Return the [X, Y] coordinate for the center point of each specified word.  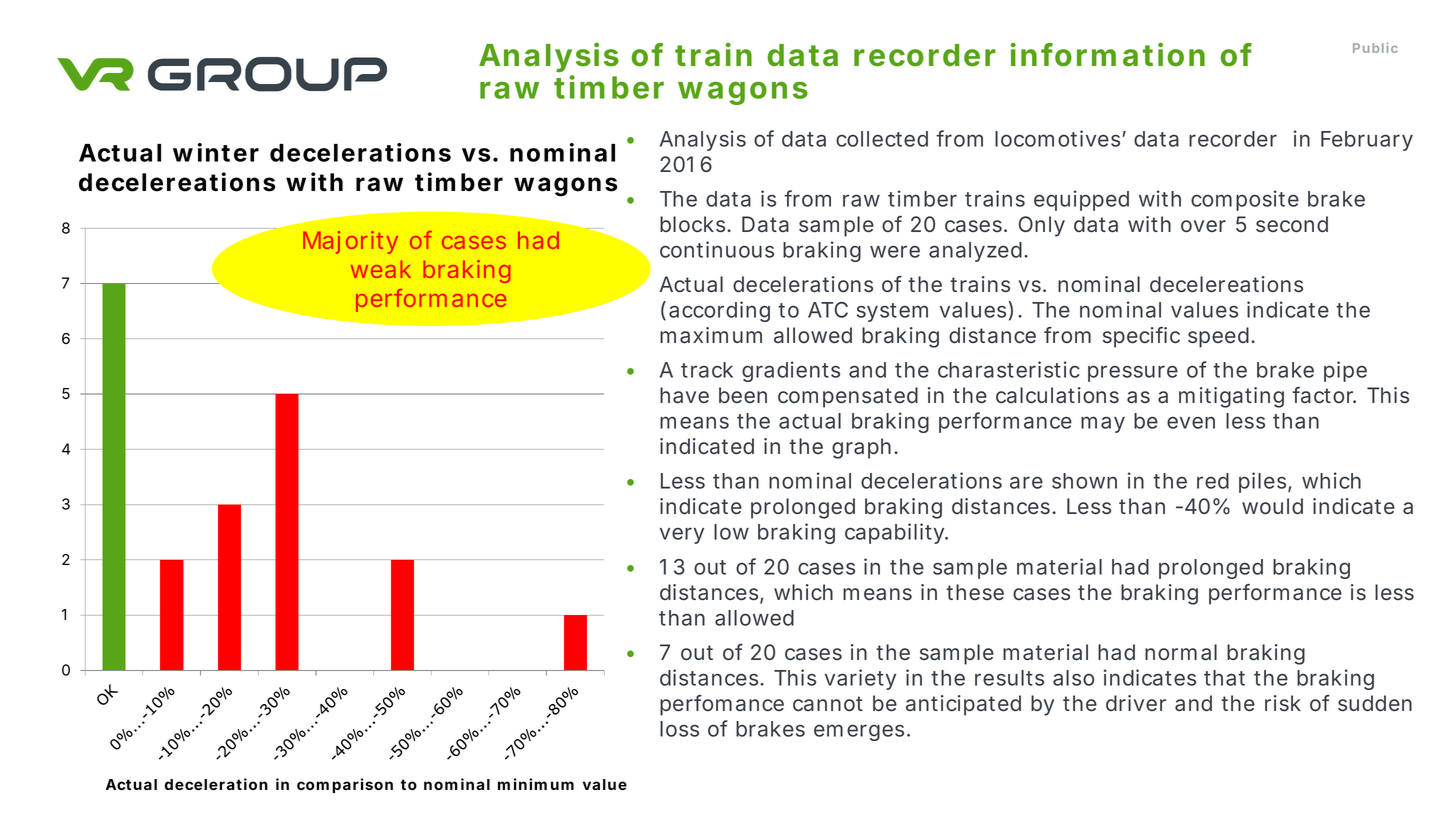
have [684, 395]
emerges [859, 732]
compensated [848, 397]
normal [1181, 652]
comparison [345, 785]
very [682, 535]
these [975, 592]
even [1191, 422]
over [1203, 226]
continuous [717, 249]
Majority [350, 242]
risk [1283, 703]
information [1108, 54]
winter [216, 152]
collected [882, 139]
